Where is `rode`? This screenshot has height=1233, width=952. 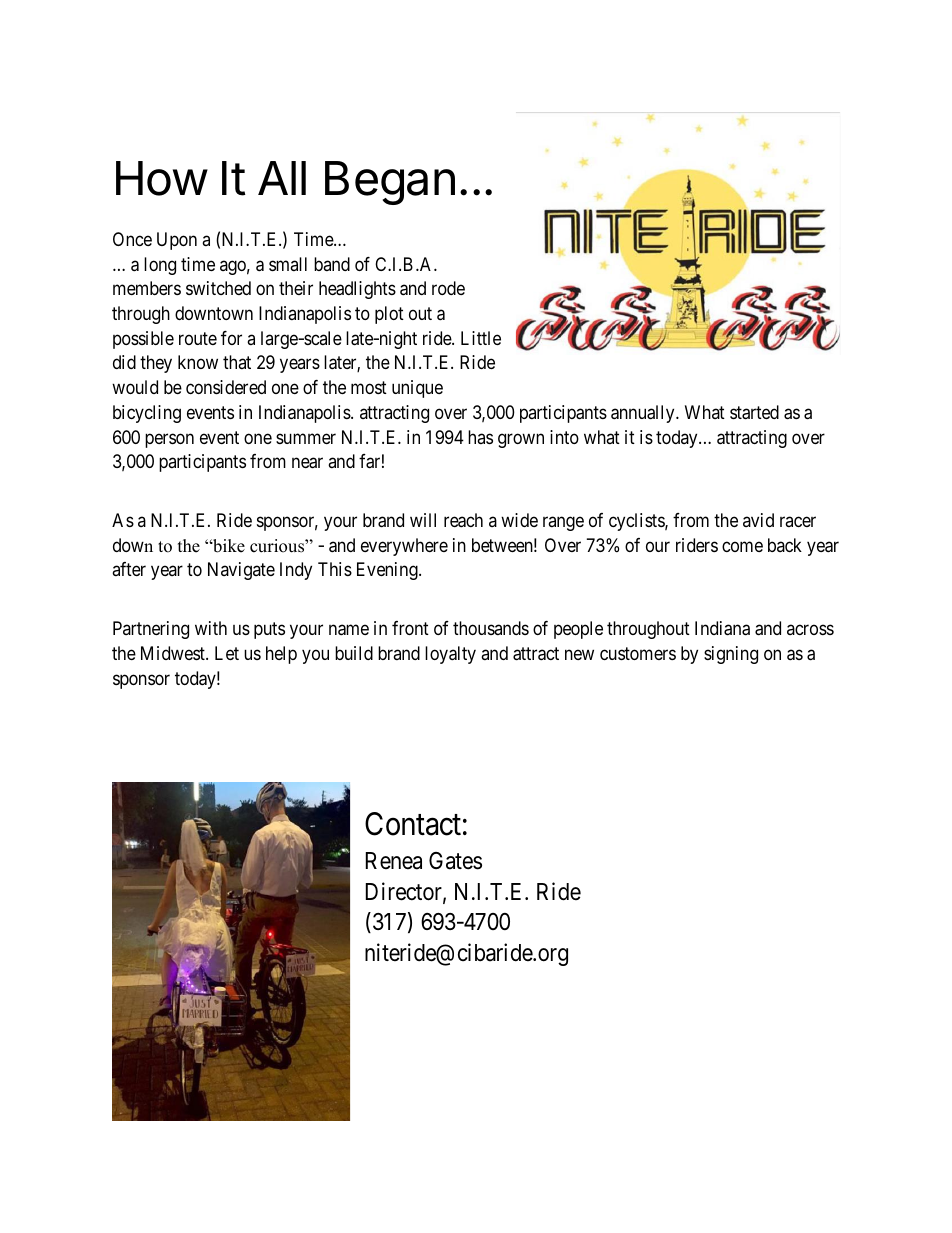
rode is located at coordinates (448, 288).
